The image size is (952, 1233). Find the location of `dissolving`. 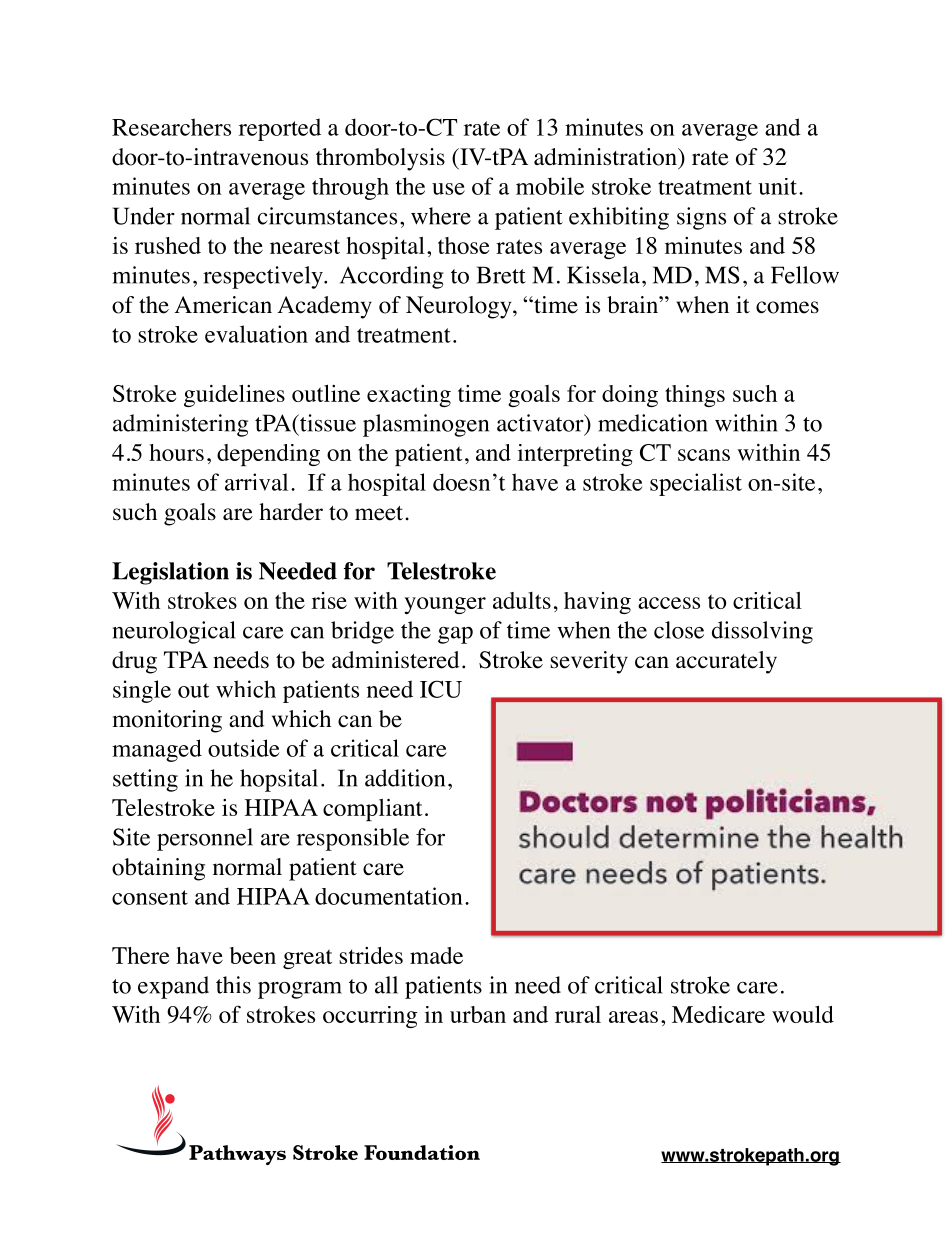

dissolving is located at coordinates (762, 632).
